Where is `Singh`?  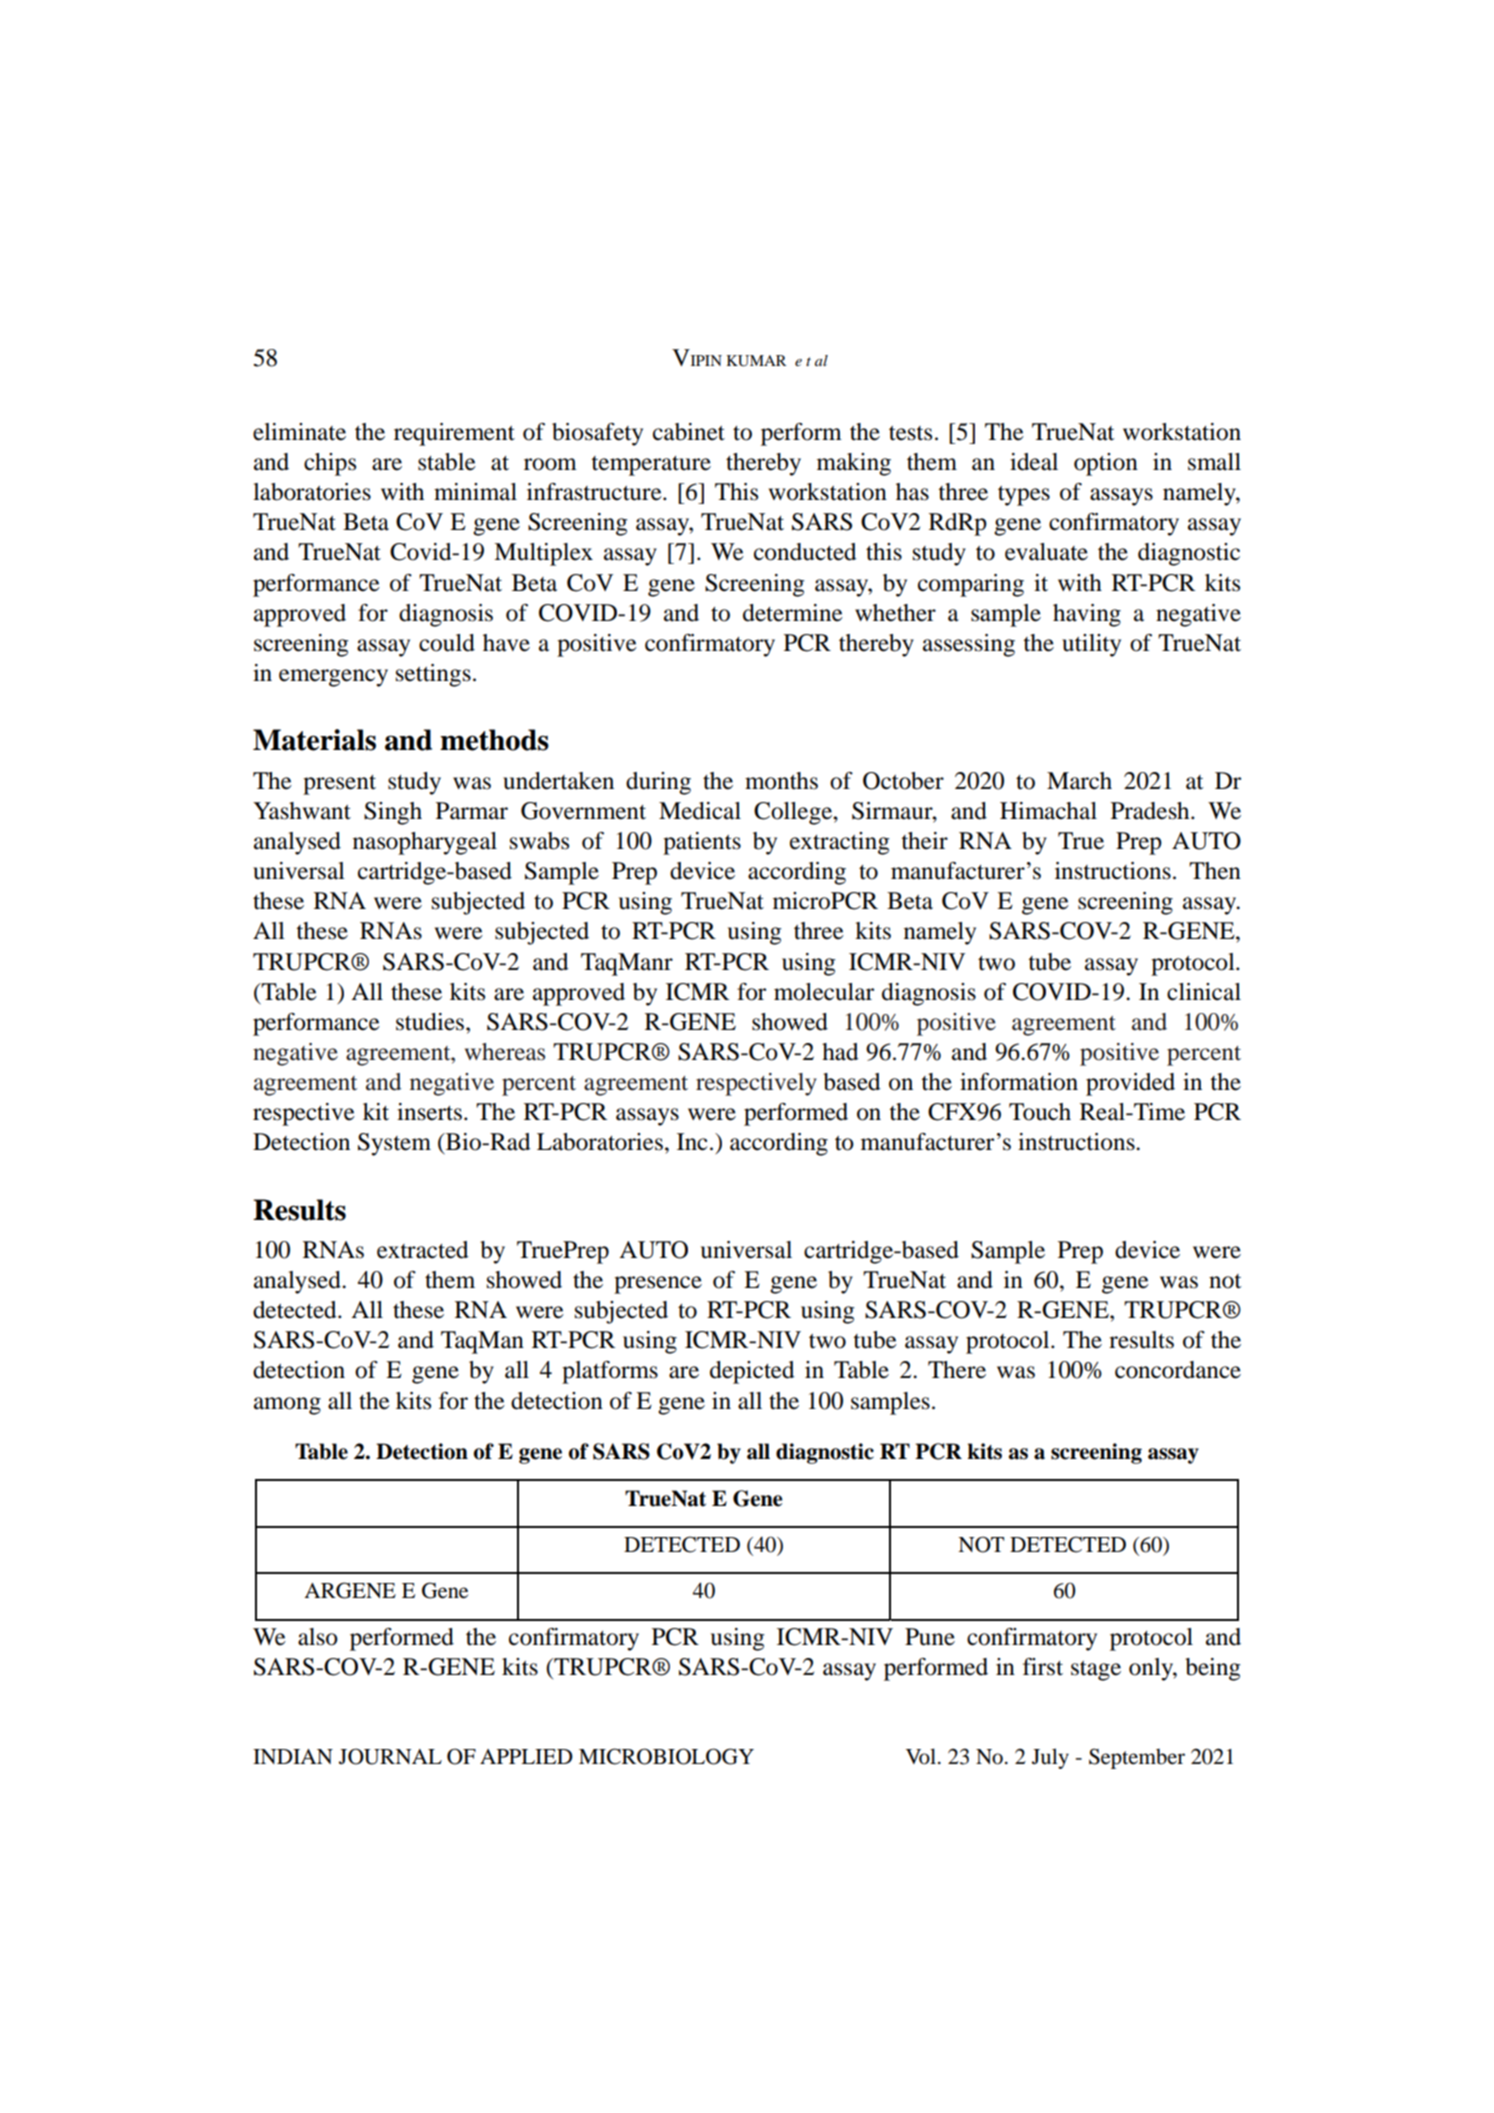
Singh is located at coordinates (393, 813).
